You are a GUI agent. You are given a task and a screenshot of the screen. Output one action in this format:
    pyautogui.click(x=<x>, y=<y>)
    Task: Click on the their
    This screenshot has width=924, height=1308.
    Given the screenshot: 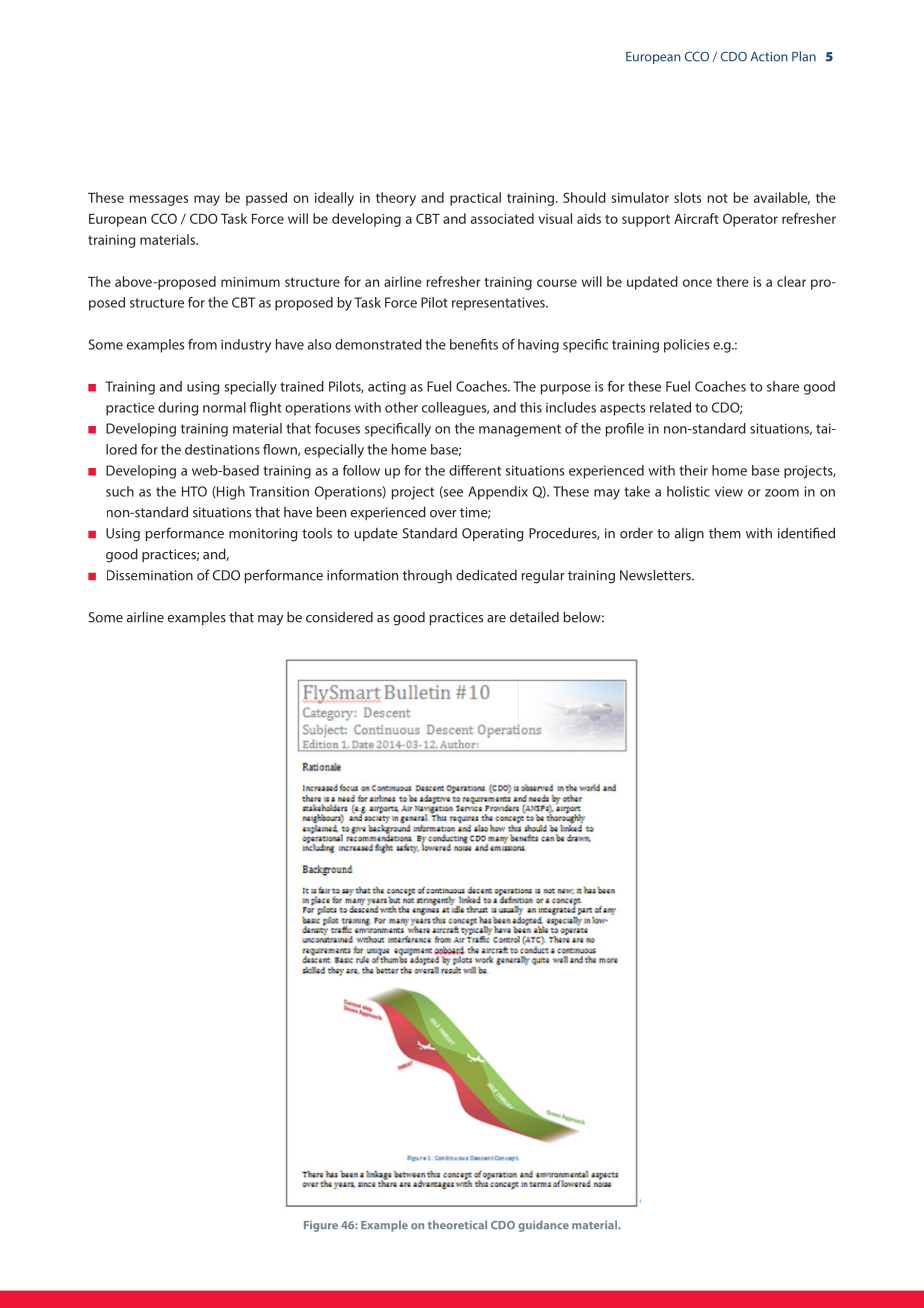 What is the action you would take?
    pyautogui.click(x=693, y=470)
